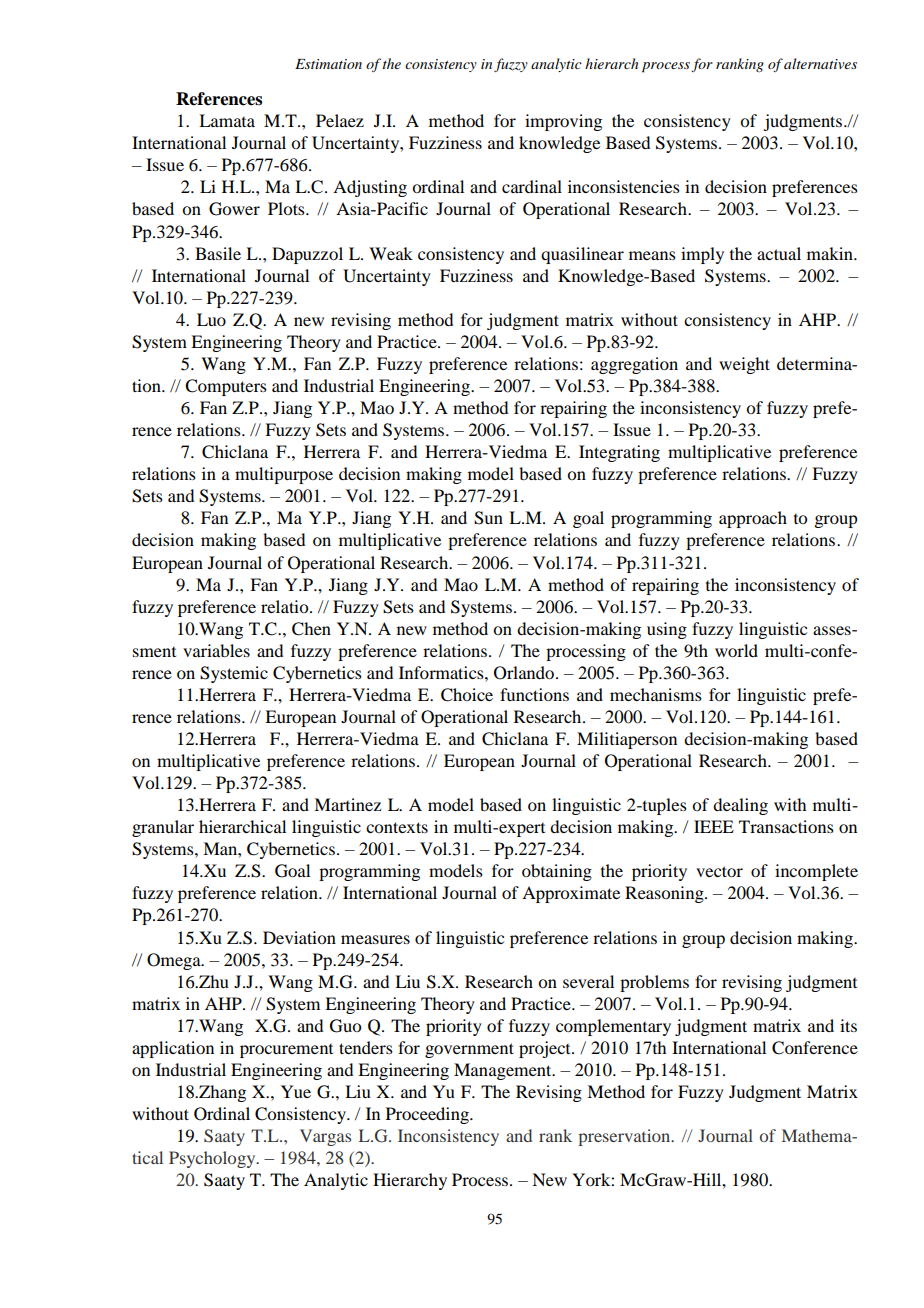 The image size is (924, 1308). Describe the element at coordinates (504, 1071) in the page. I see `Management` at that location.
